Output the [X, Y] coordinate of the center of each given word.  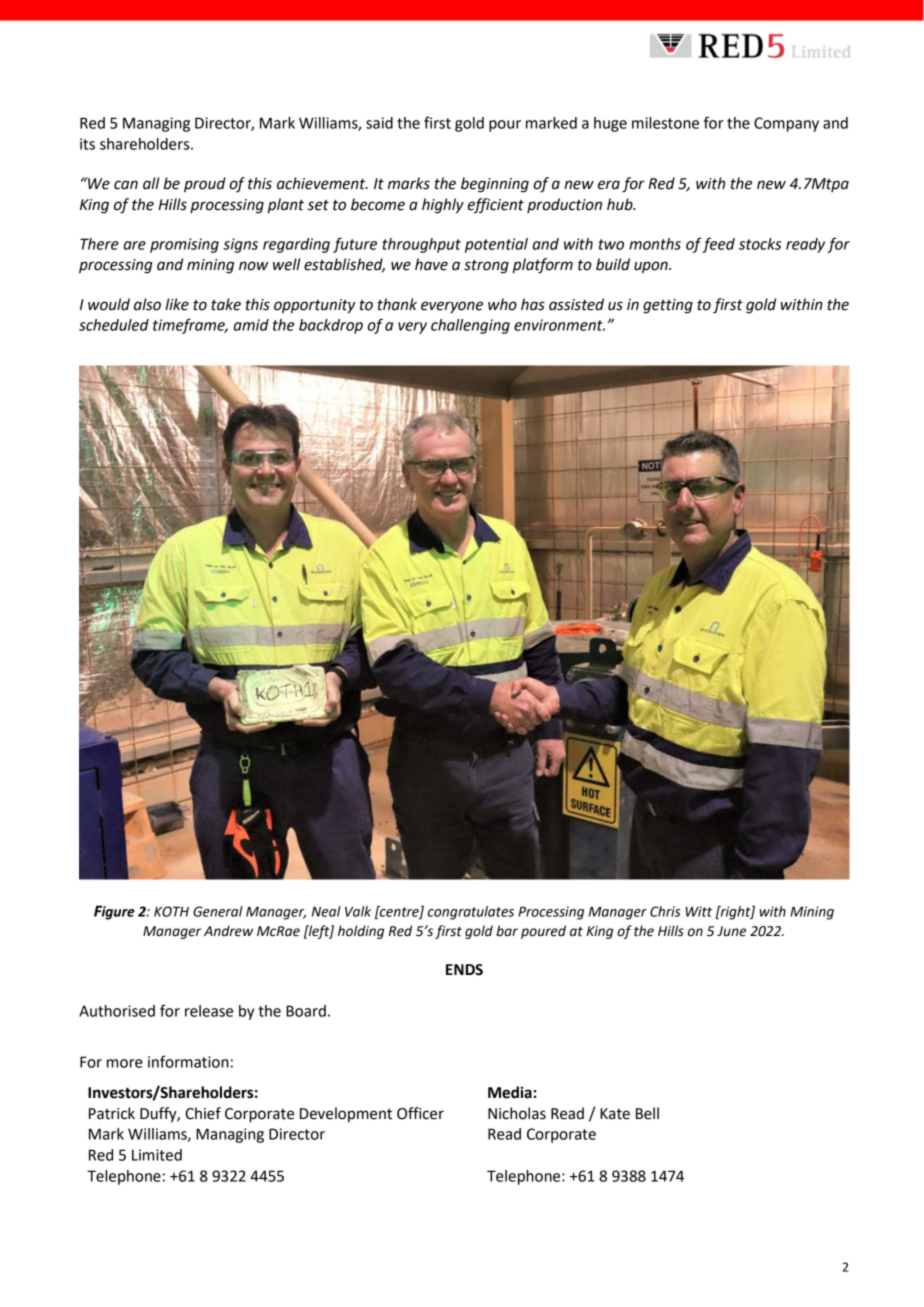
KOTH [171, 911]
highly [443, 206]
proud [205, 184]
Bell [647, 1113]
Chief [203, 1113]
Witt [699, 911]
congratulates [471, 913]
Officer [420, 1113]
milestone [665, 123]
